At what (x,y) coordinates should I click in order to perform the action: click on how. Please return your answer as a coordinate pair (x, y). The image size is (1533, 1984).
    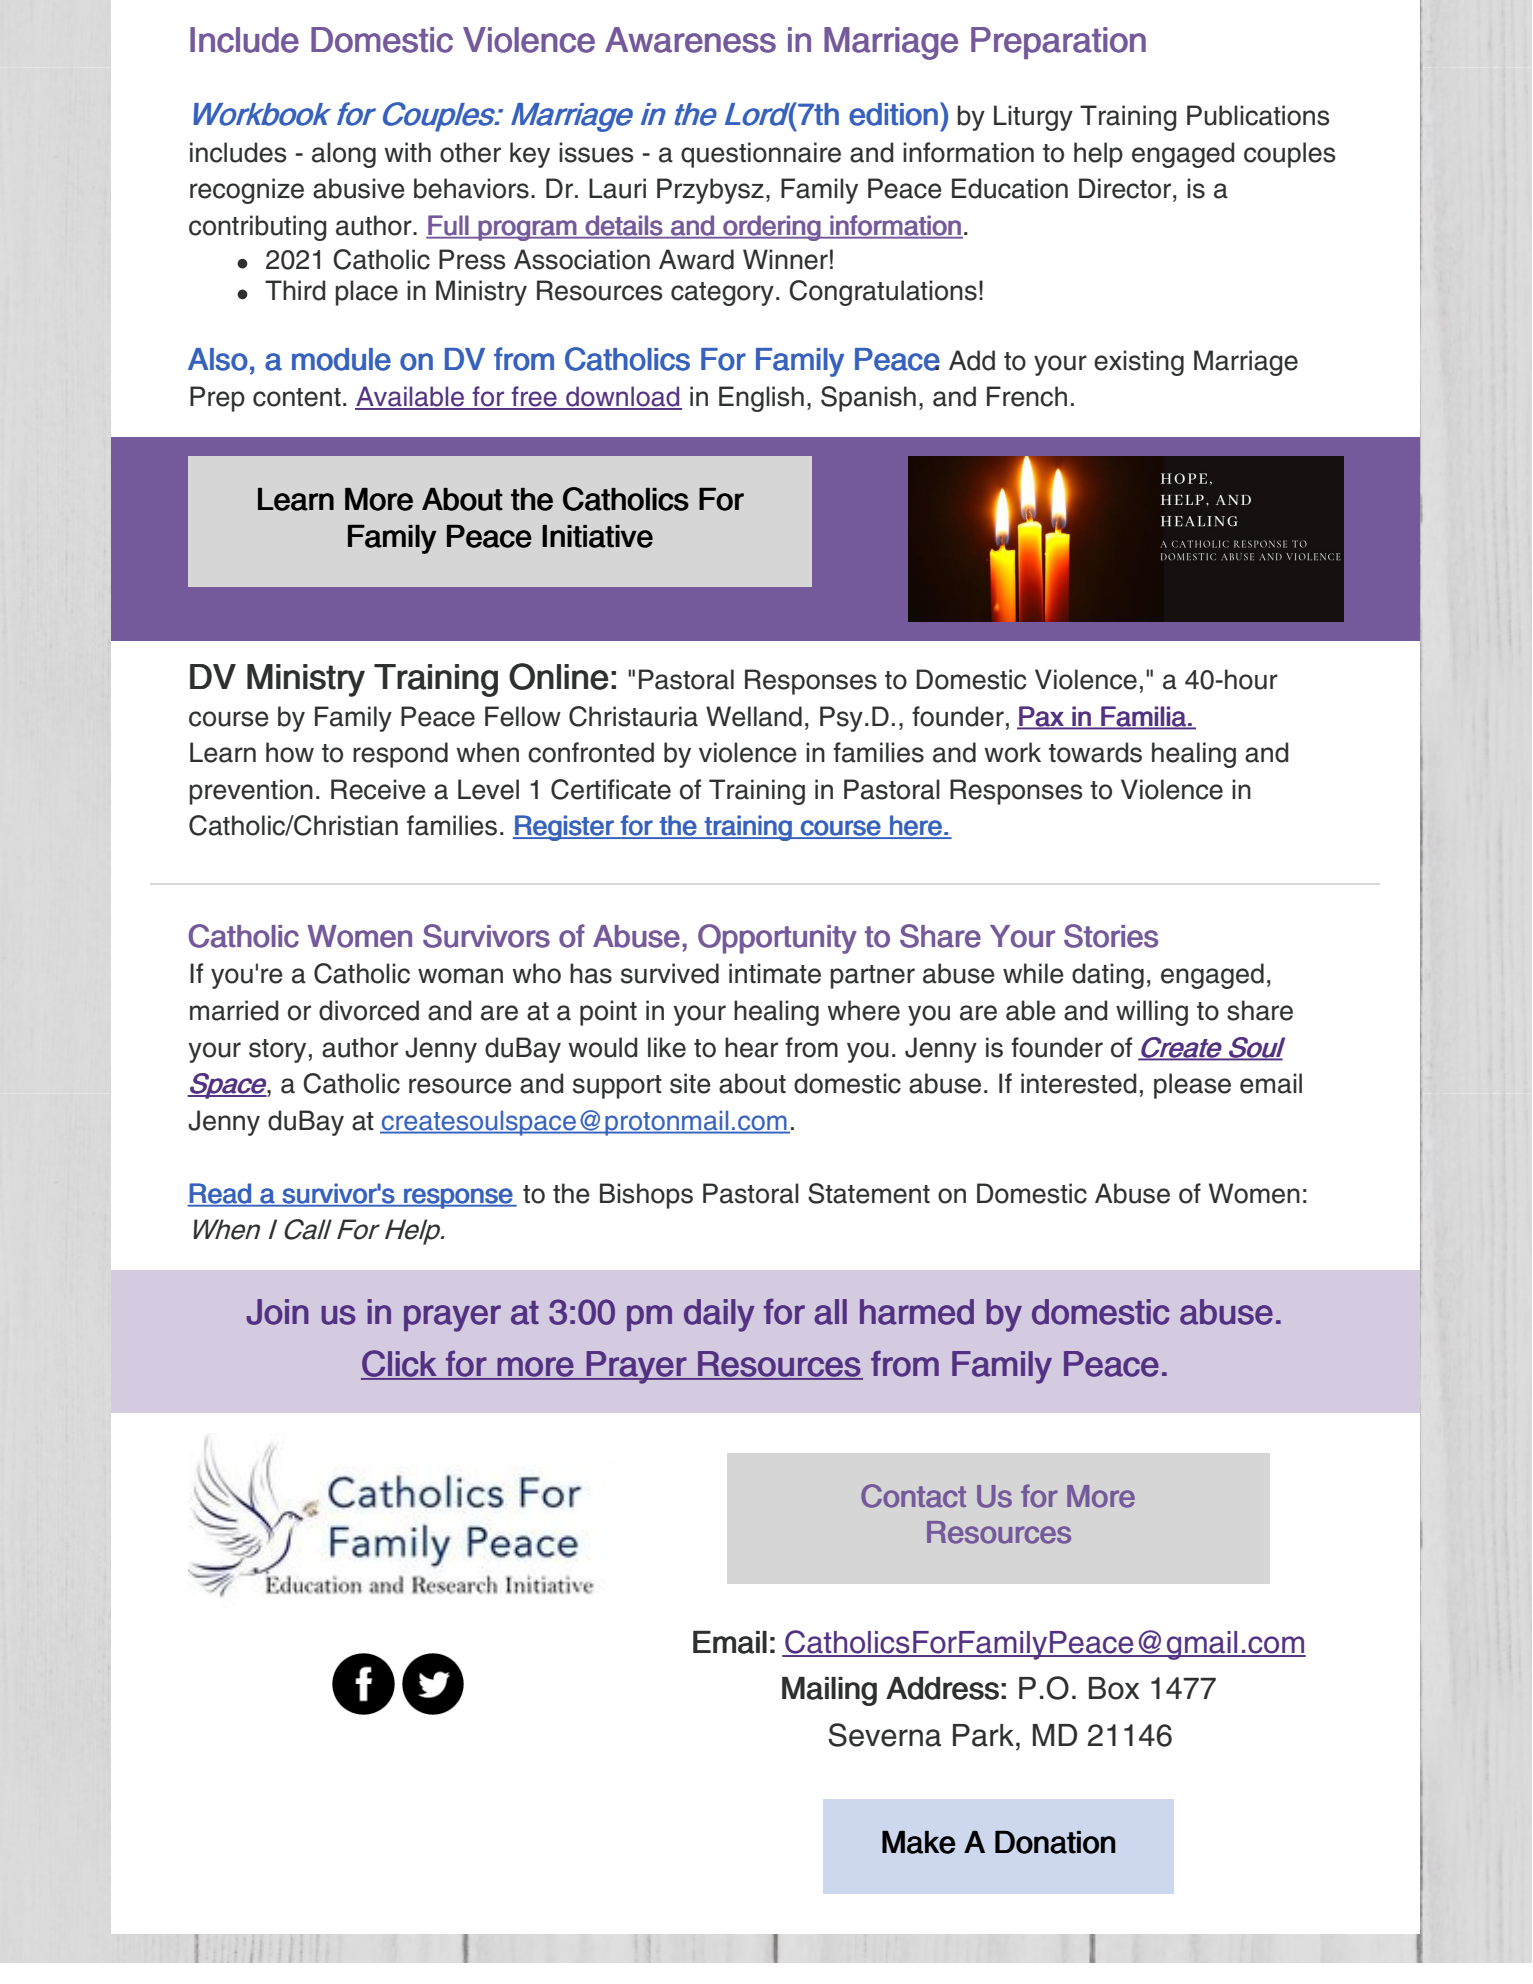
    Looking at the image, I should click on (290, 752).
